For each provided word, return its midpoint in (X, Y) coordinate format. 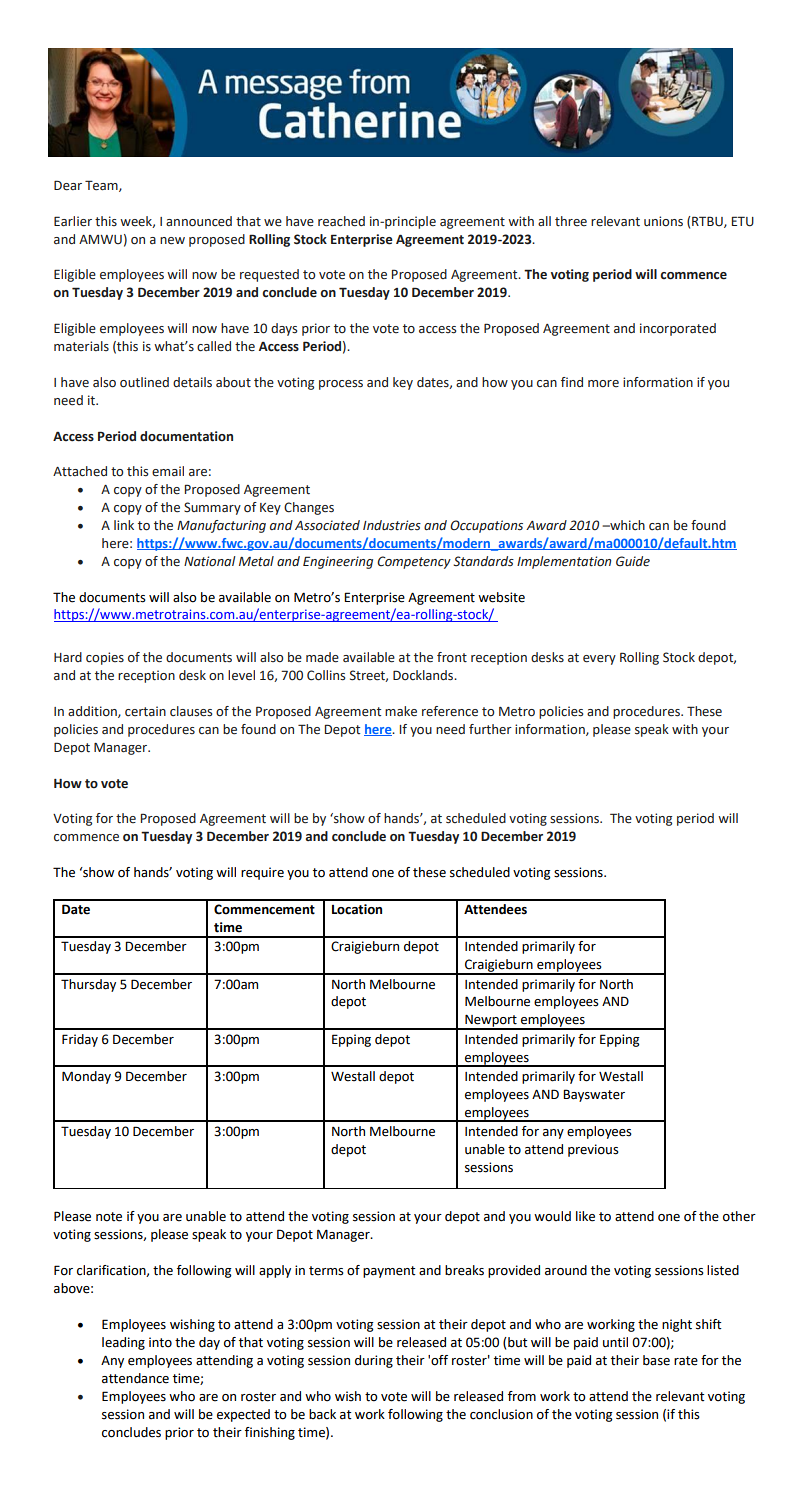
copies (105, 658)
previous (593, 1150)
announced (199, 221)
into (160, 1342)
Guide (633, 561)
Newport (491, 1021)
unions (663, 221)
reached (341, 221)
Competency (414, 562)
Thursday (88, 985)
